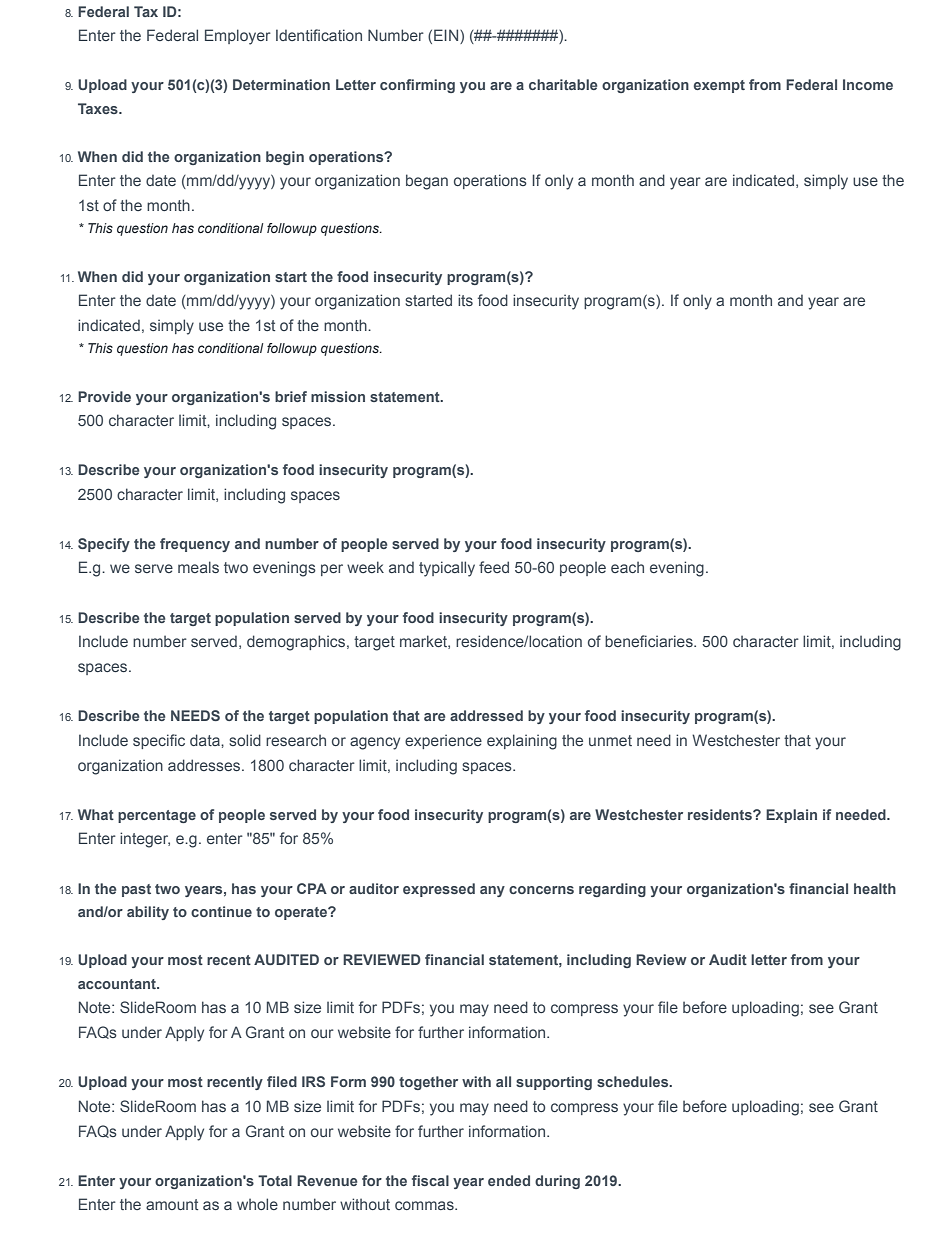 This page has width=952, height=1233. What do you see at coordinates (104, 396) in the page?
I see `Provide` at bounding box center [104, 396].
